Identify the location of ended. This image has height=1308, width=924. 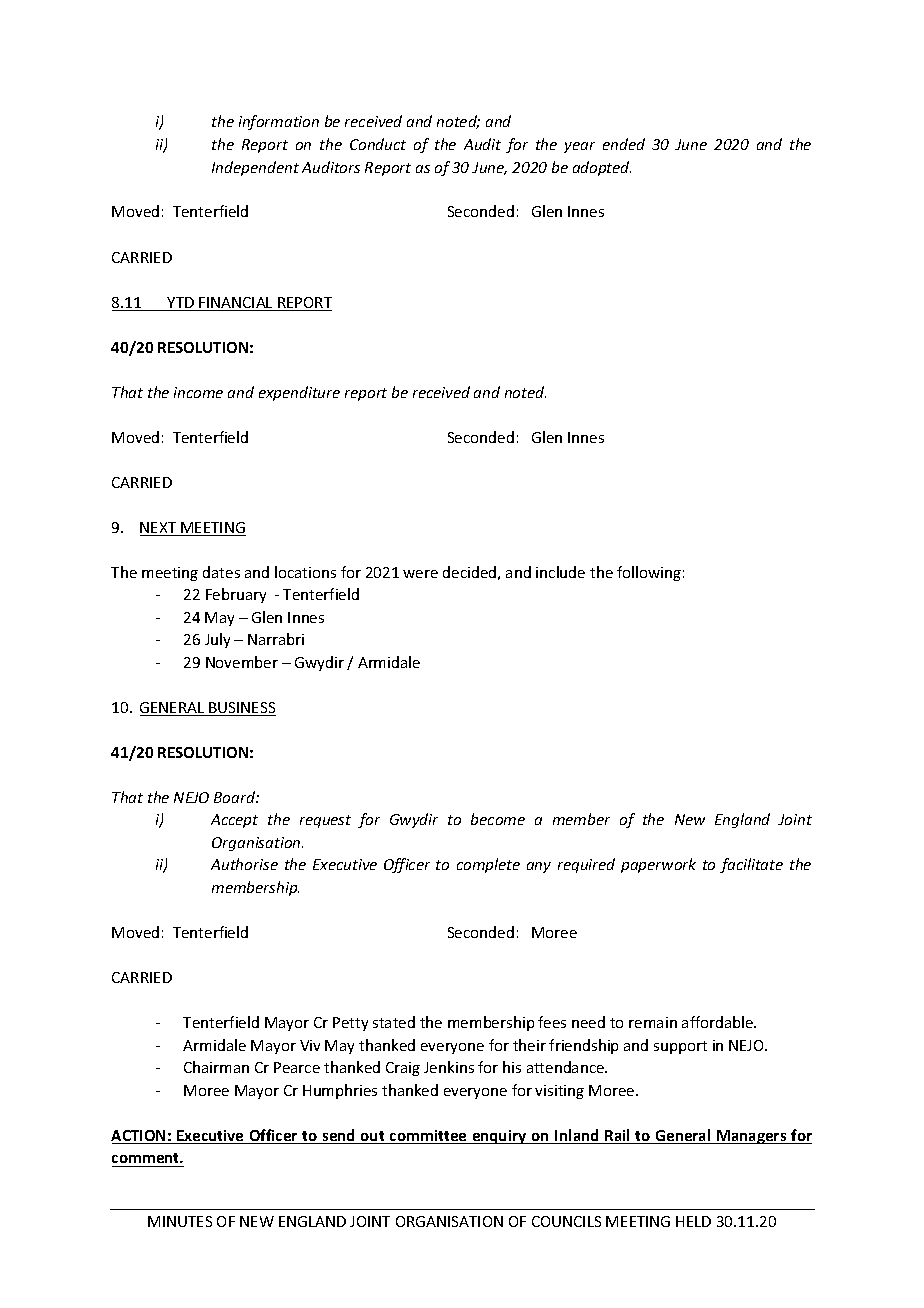
(624, 144).
